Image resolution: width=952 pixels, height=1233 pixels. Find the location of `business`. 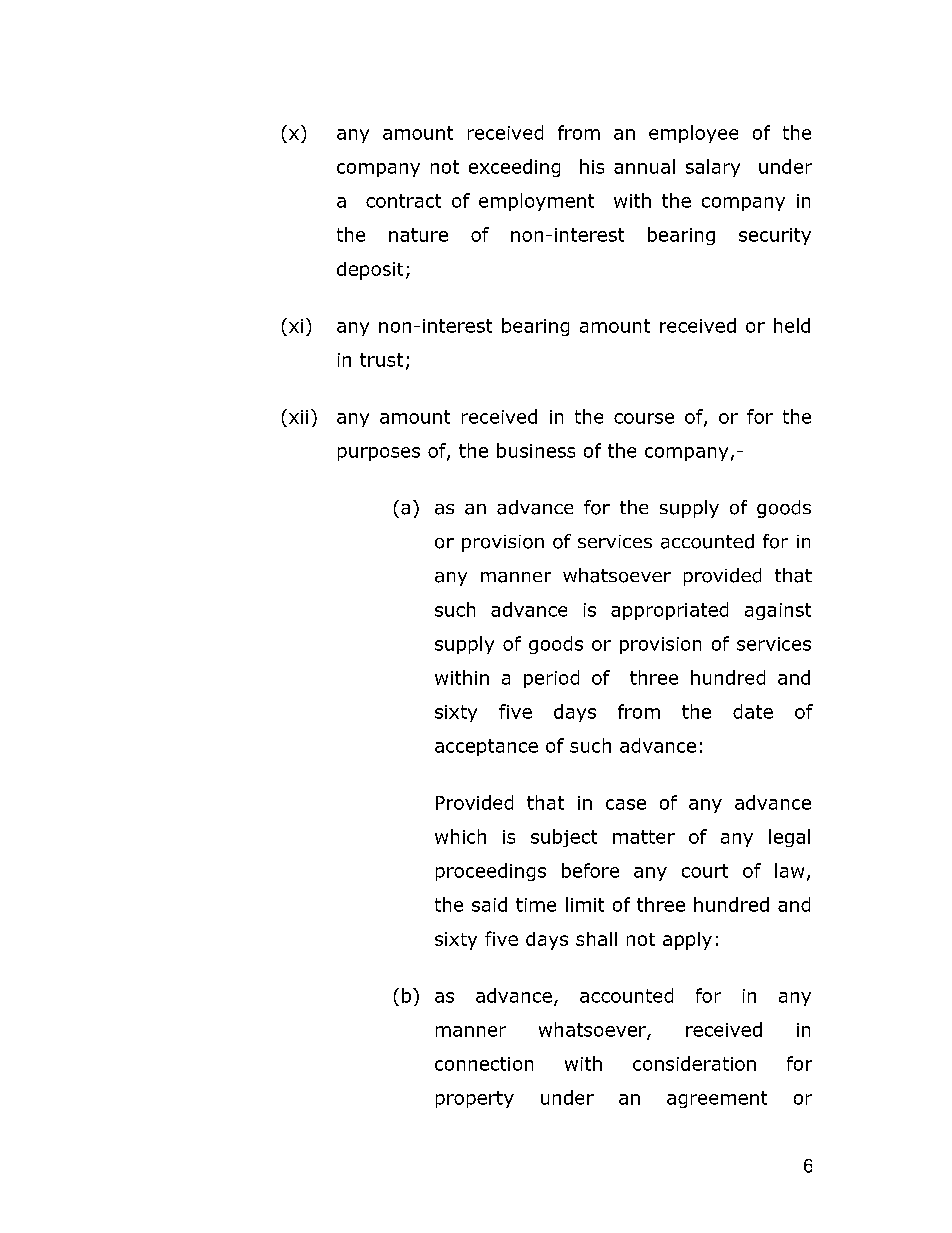

business is located at coordinates (536, 450).
